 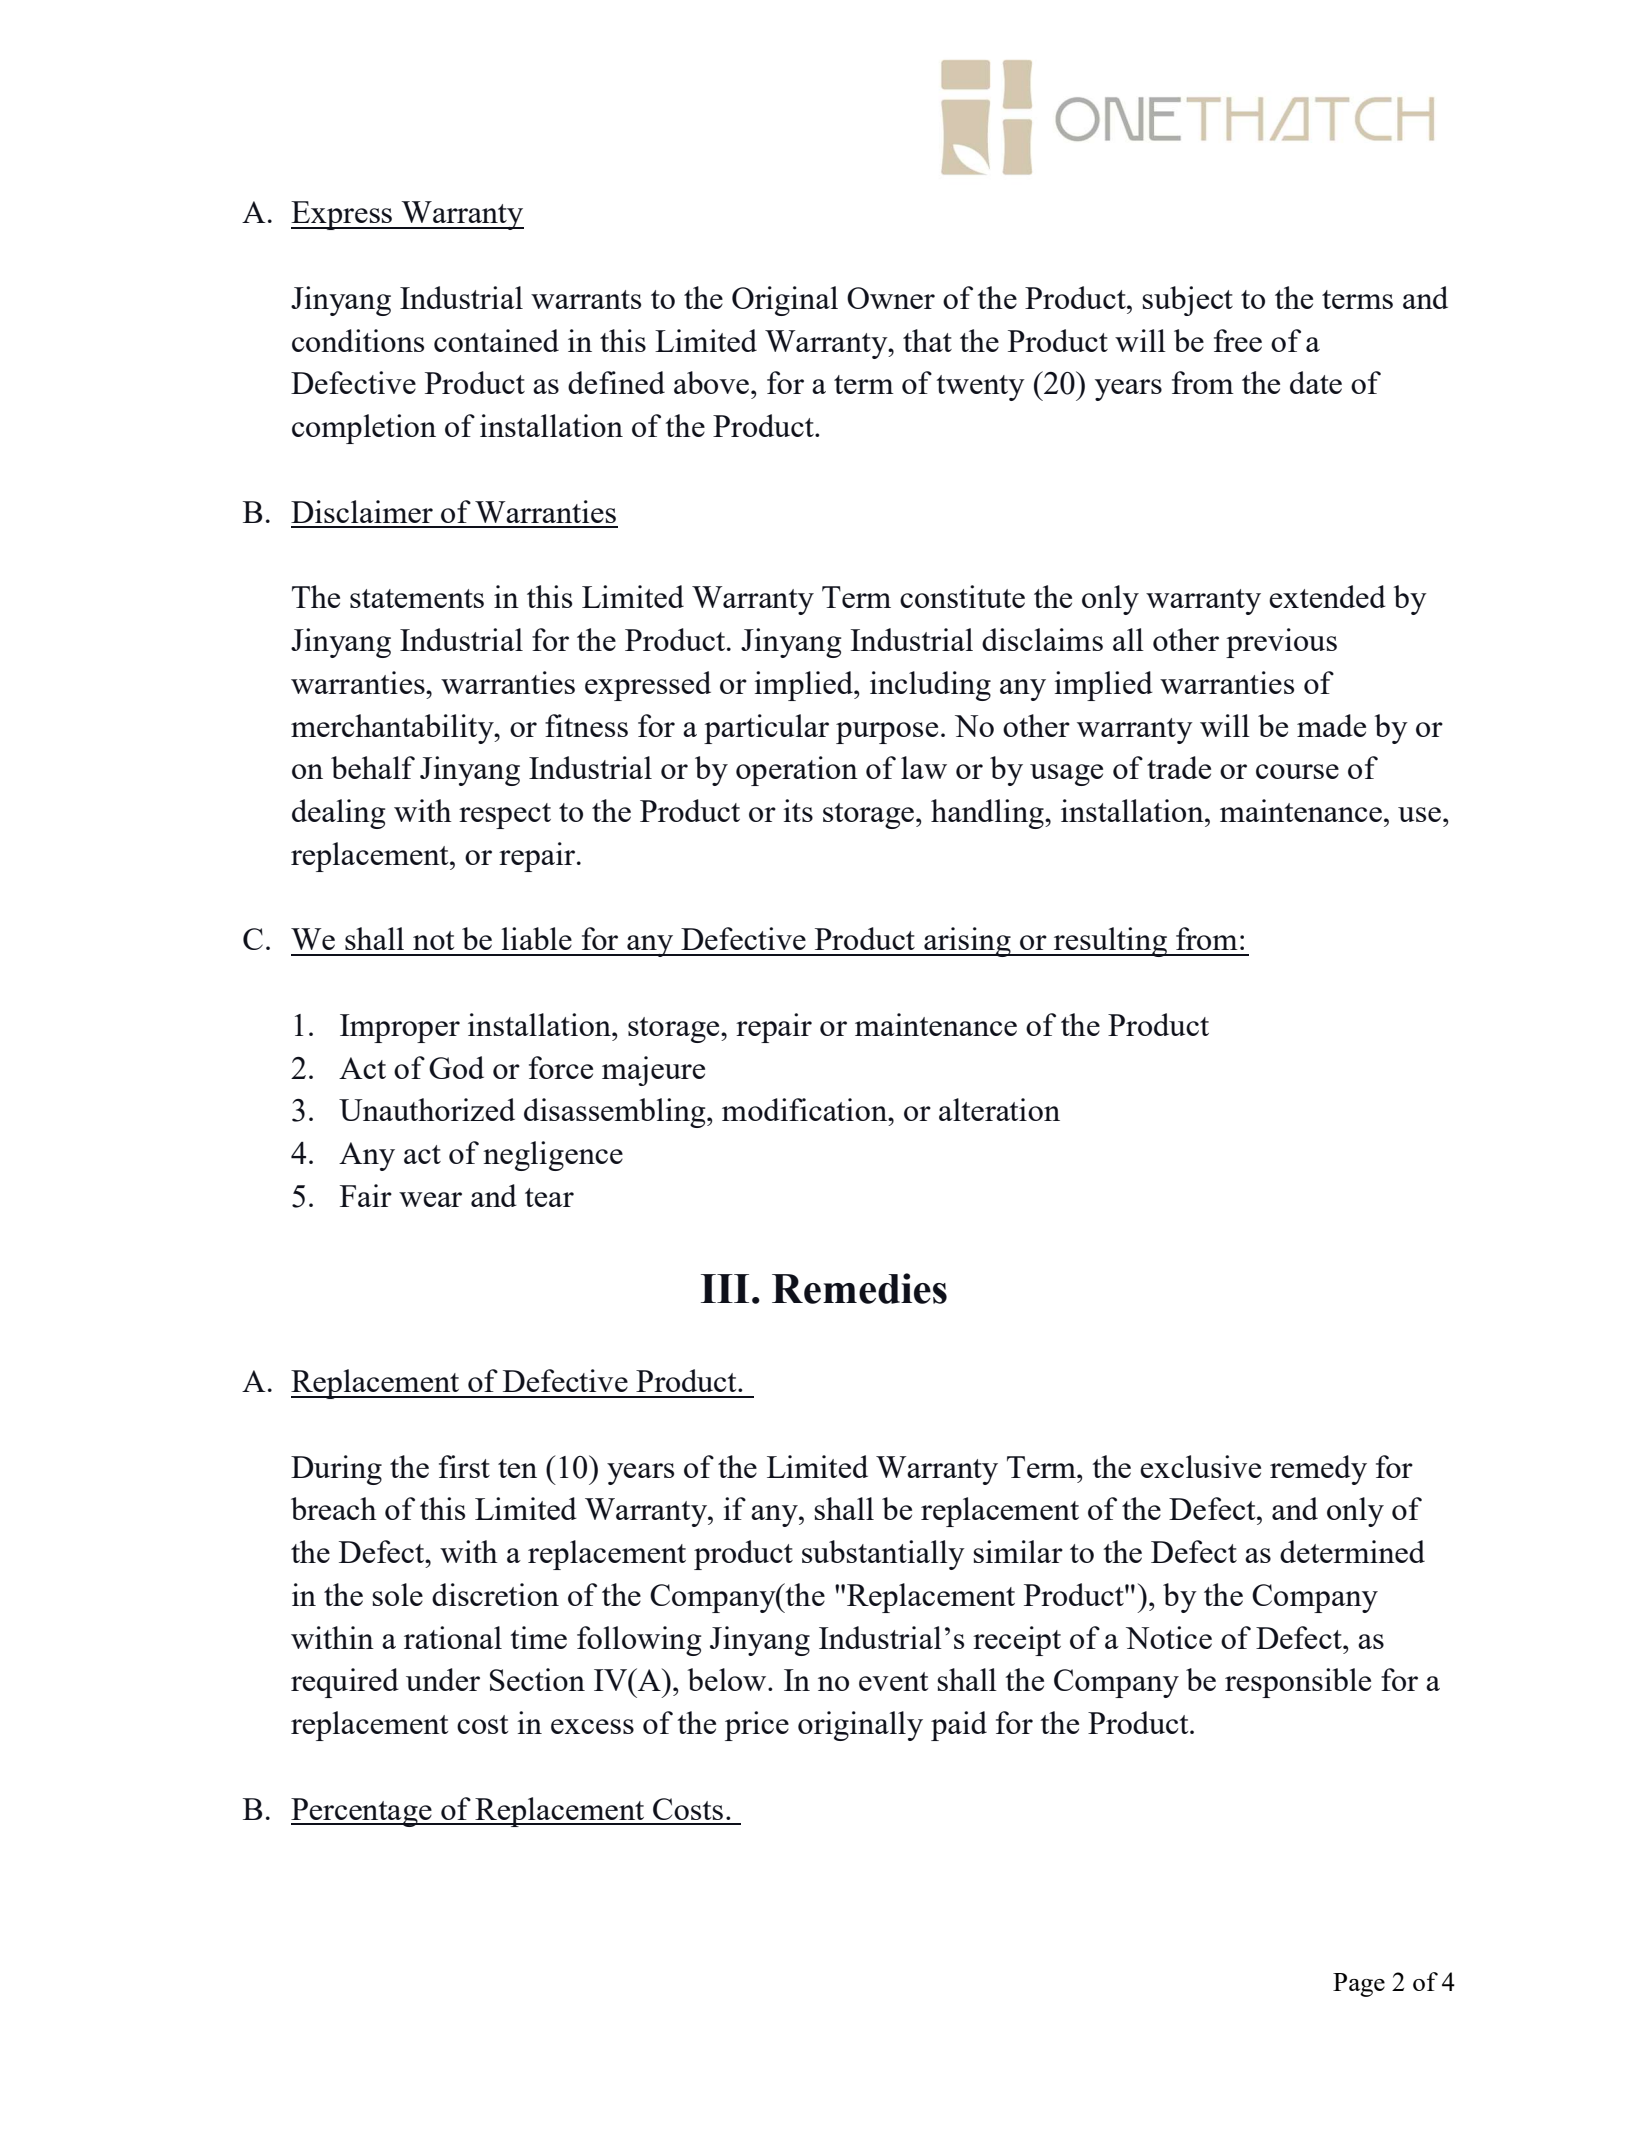 I want to click on alteration, so click(x=999, y=1109).
